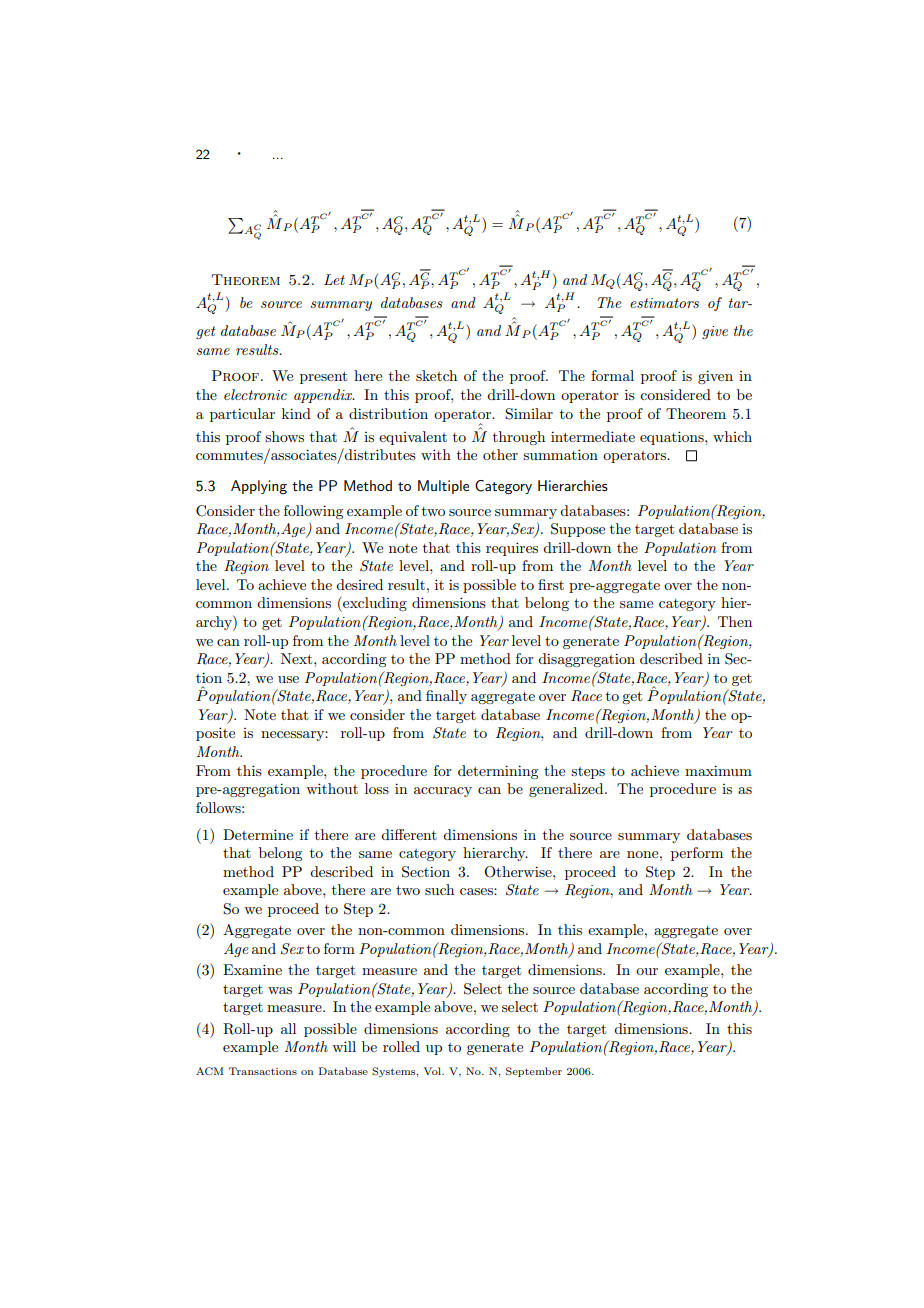 The height and width of the screenshot is (1308, 924). What do you see at coordinates (732, 436) in the screenshot?
I see `which` at bounding box center [732, 436].
